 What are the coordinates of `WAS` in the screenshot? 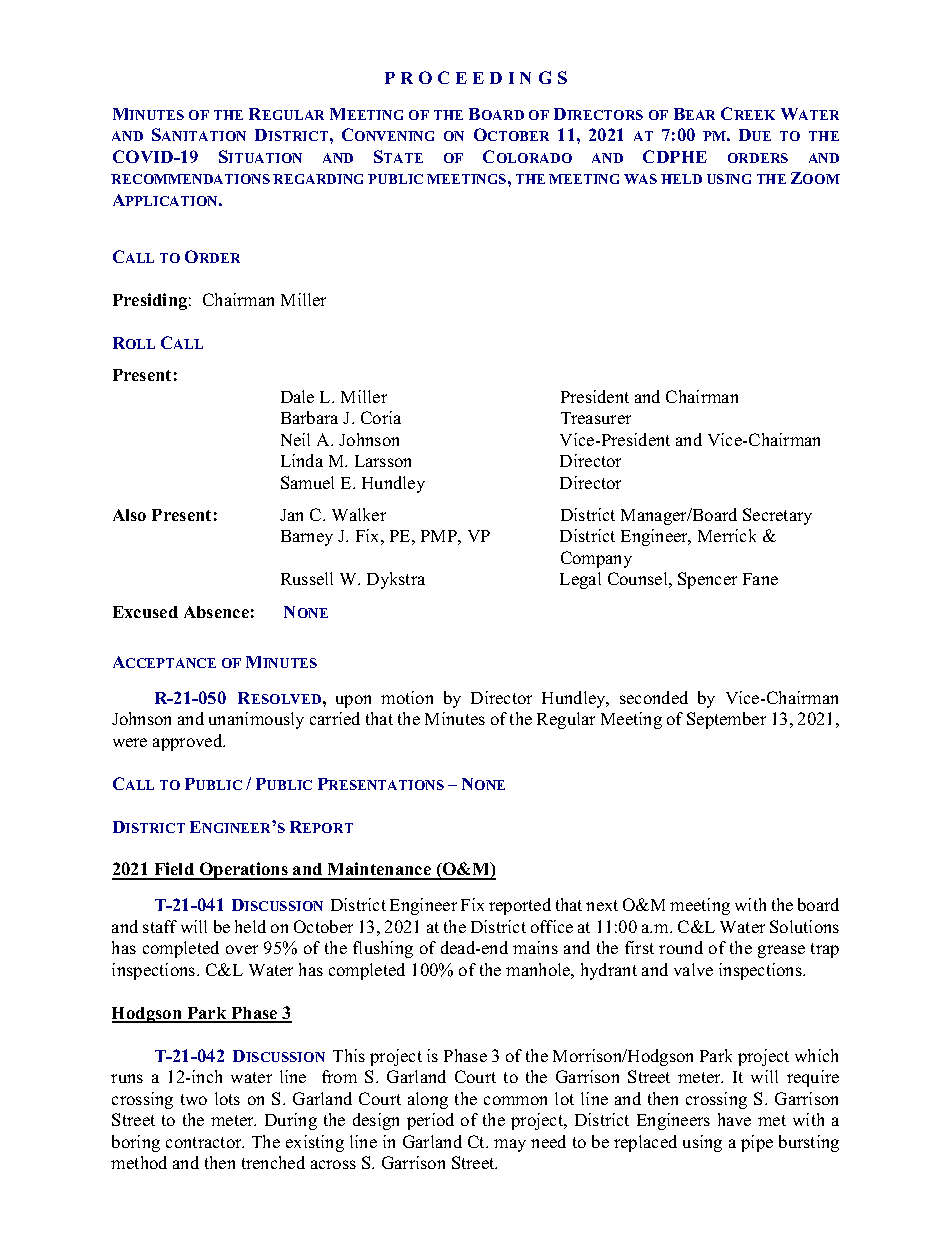 It's located at (640, 179).
